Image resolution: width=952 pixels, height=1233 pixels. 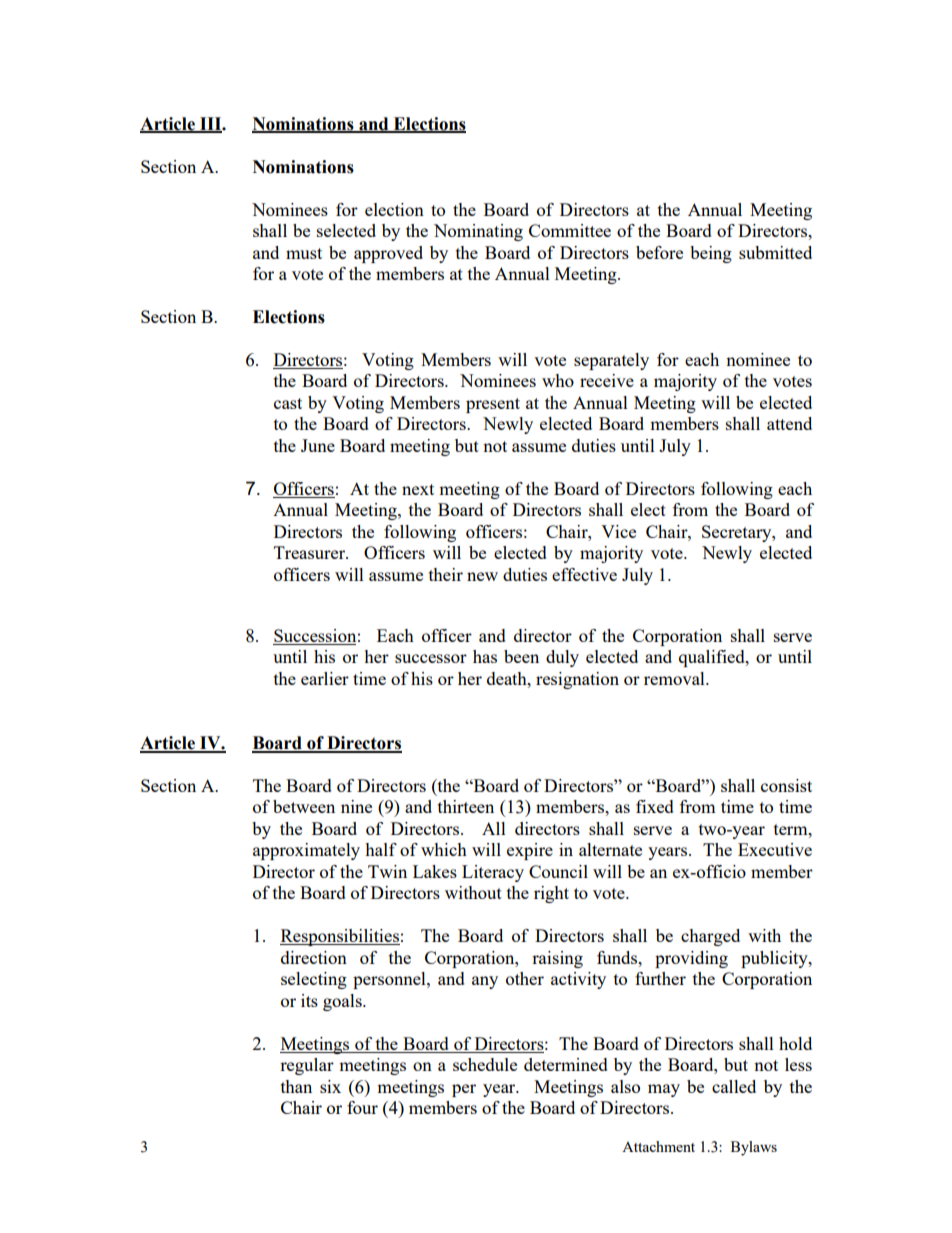 What do you see at coordinates (318, 445) in the screenshot?
I see `June` at bounding box center [318, 445].
